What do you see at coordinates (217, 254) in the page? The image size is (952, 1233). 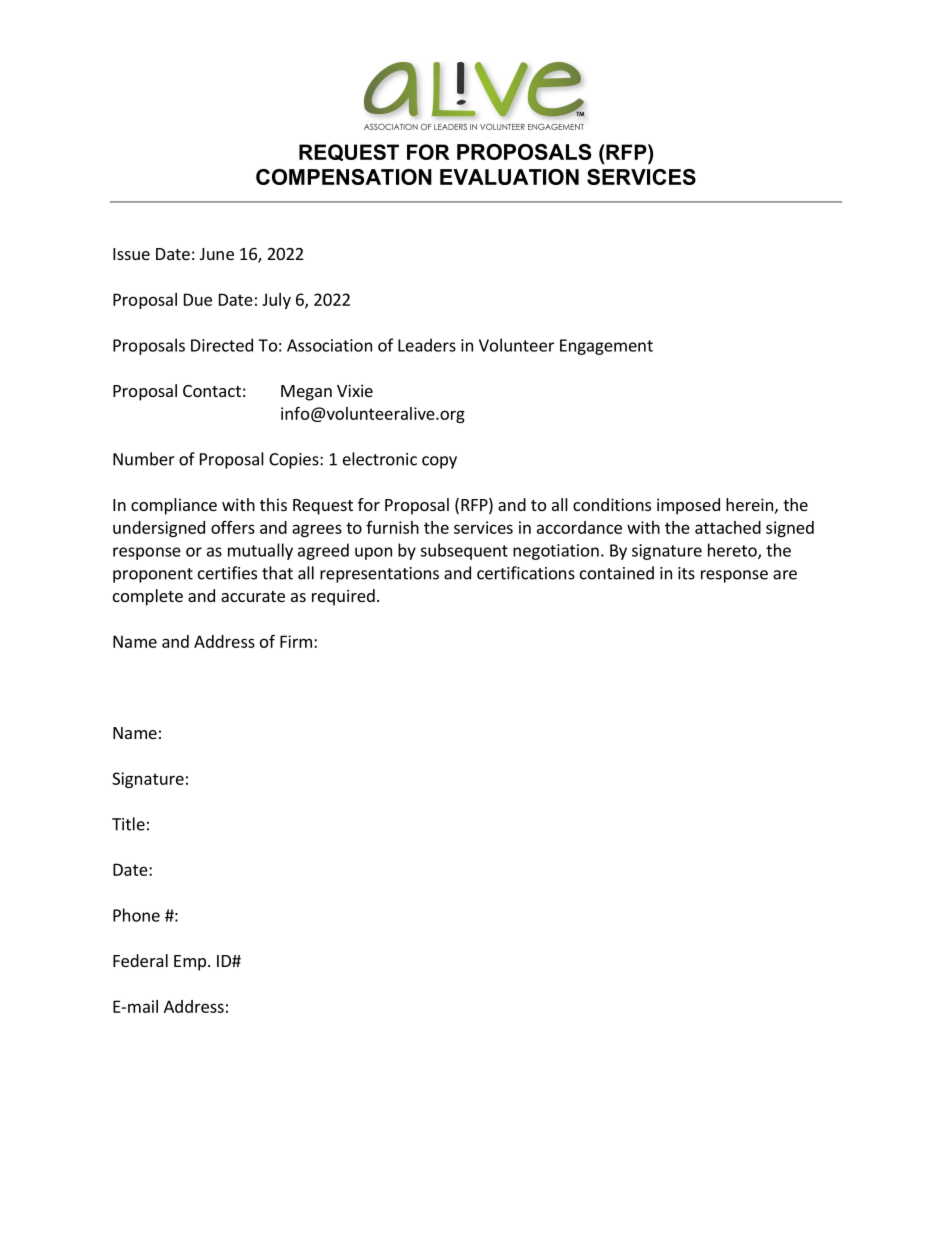 I see `June` at bounding box center [217, 254].
